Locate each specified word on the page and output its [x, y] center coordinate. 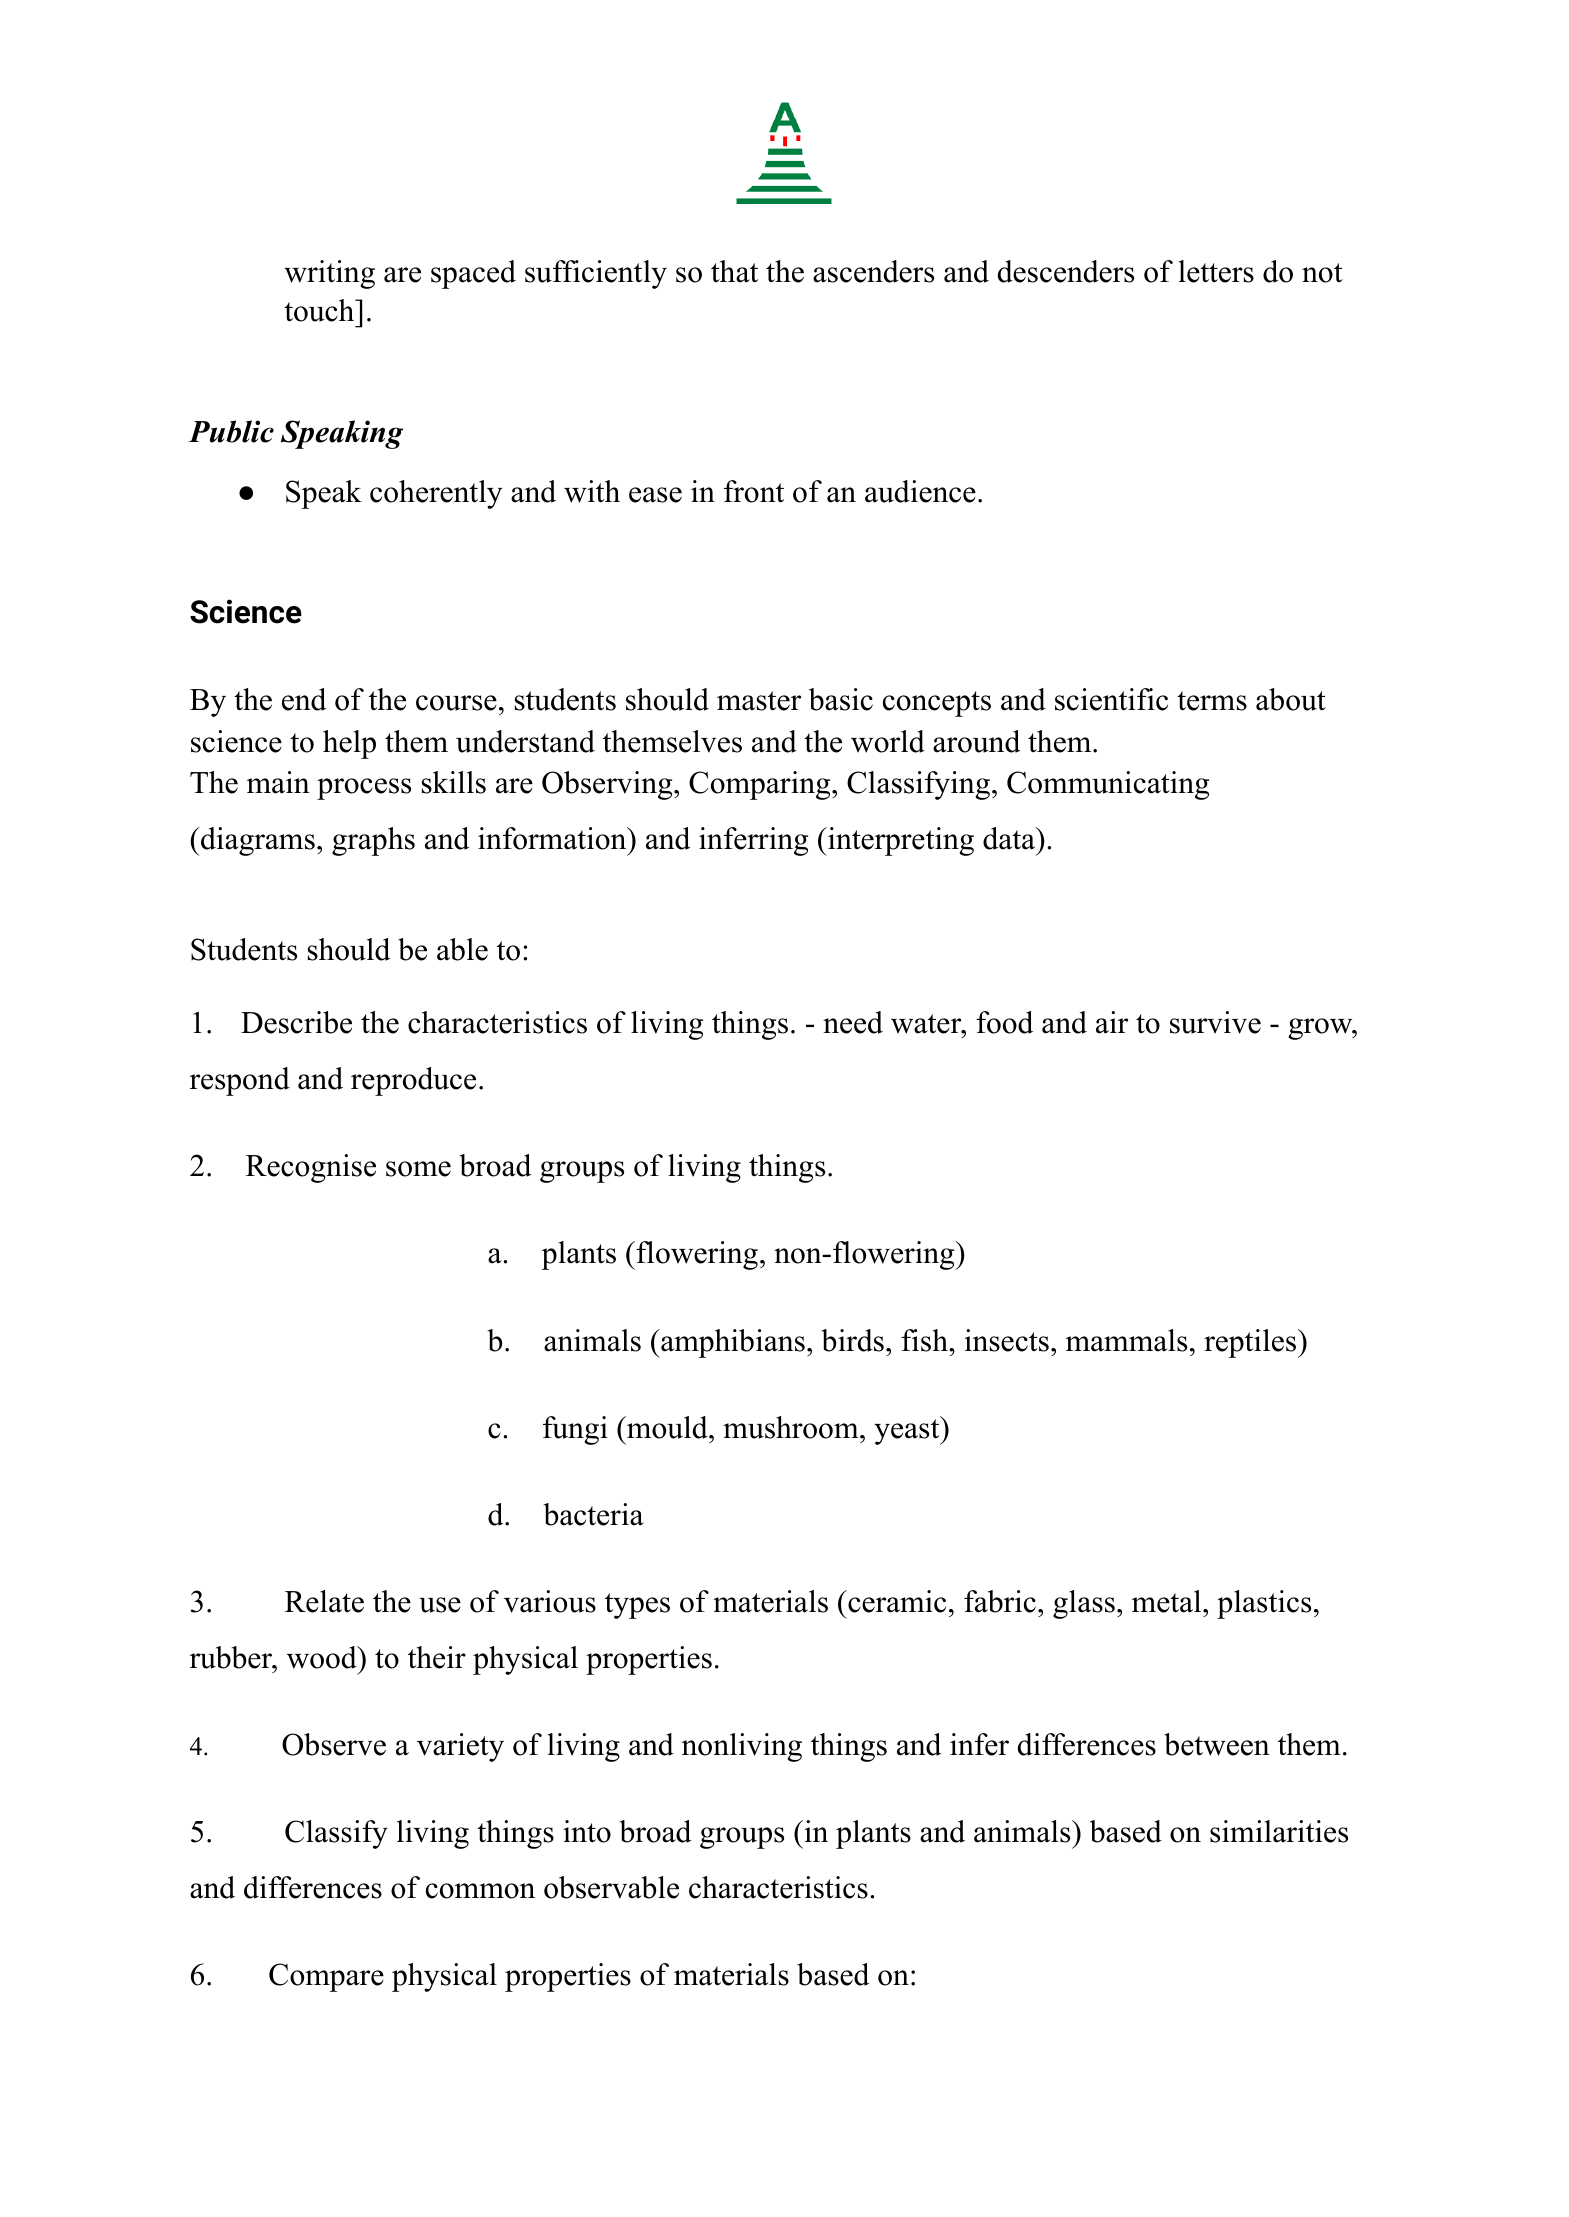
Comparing [759, 785]
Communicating [1108, 785]
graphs [373, 841]
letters [1216, 271]
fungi [575, 1430]
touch [320, 310]
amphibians [732, 1343]
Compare [326, 1977]
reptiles [1250, 1343]
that [734, 271]
